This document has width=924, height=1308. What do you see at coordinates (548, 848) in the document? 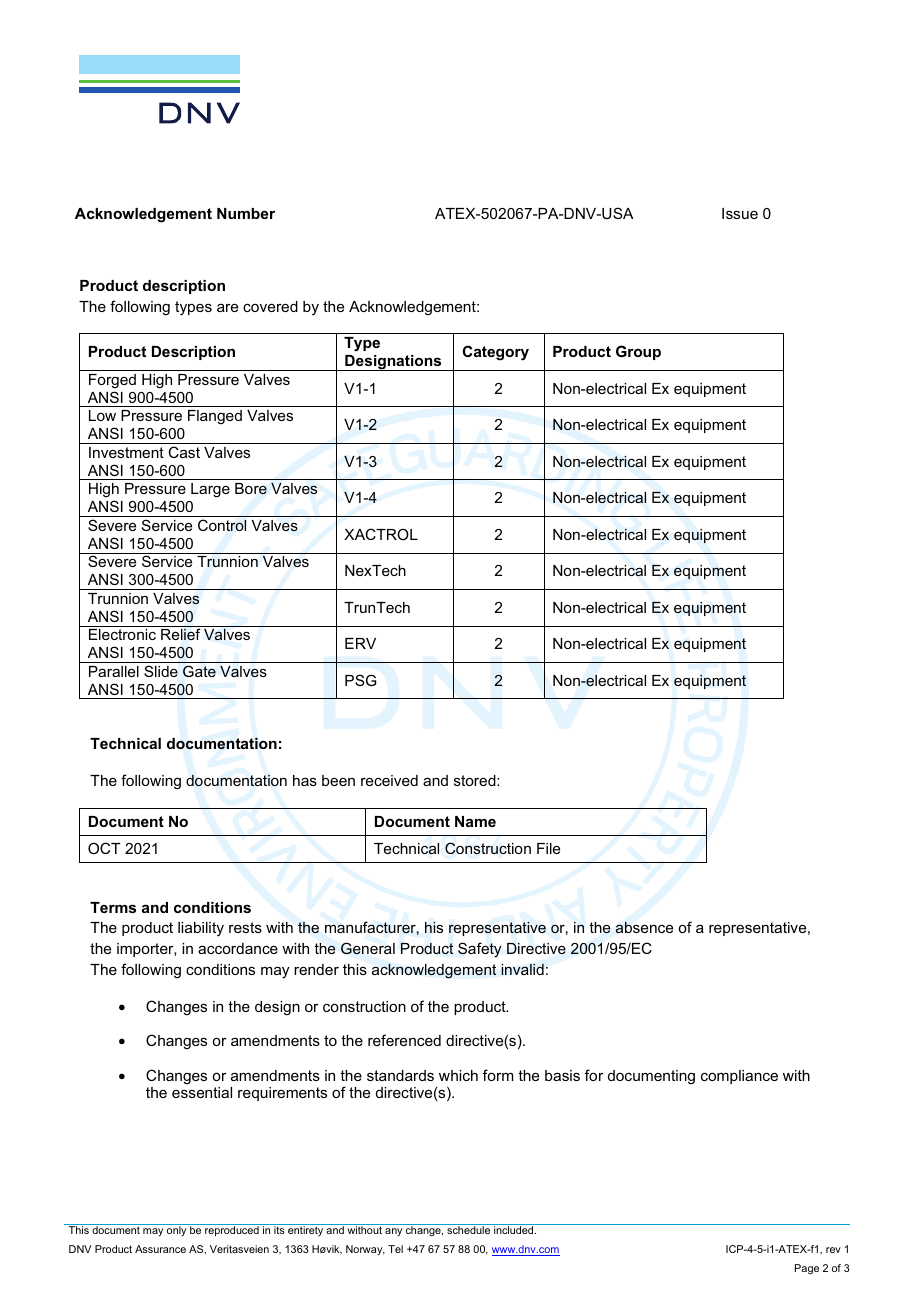
I see `File` at bounding box center [548, 848].
